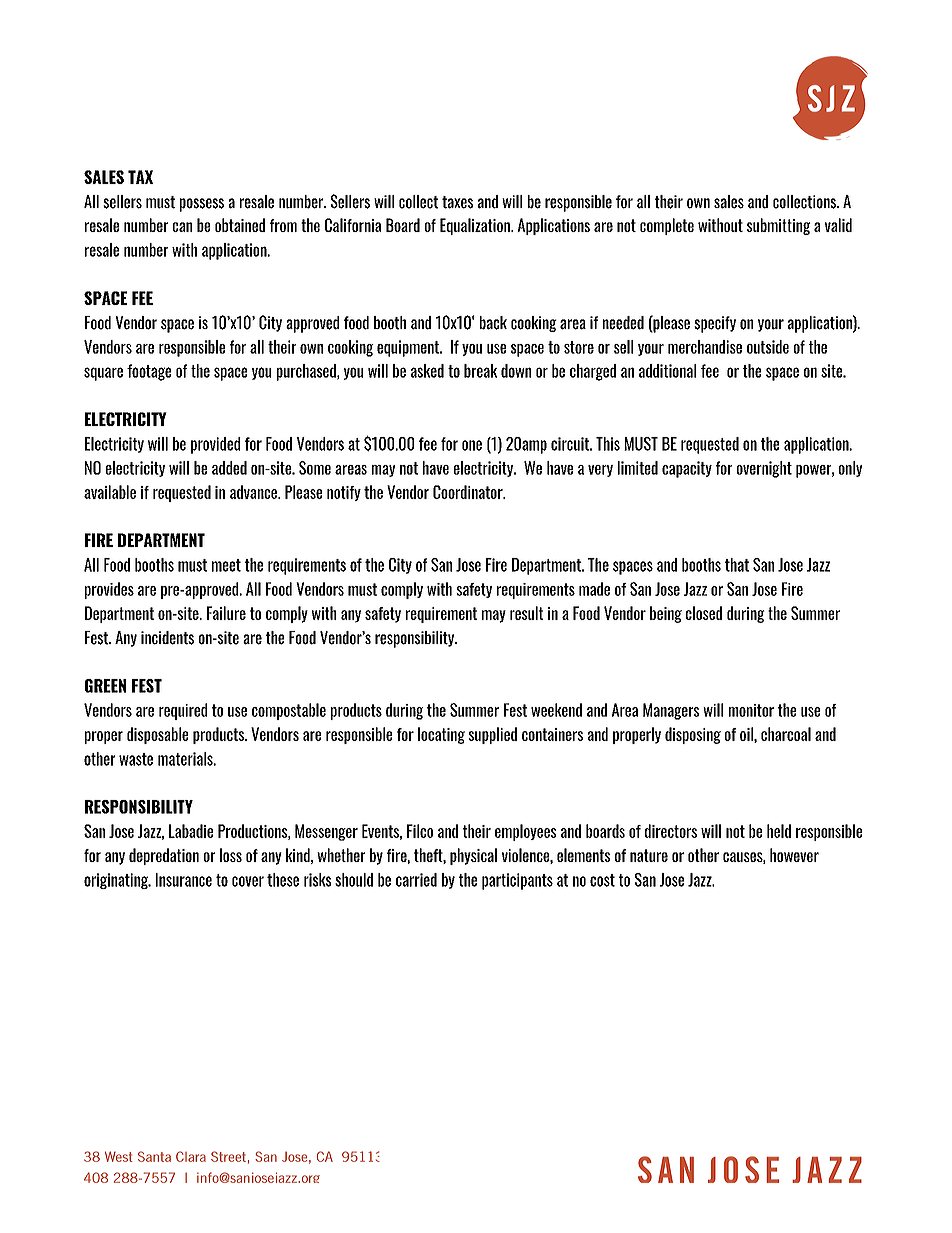 This screenshot has width=952, height=1233. What do you see at coordinates (226, 565) in the screenshot?
I see `meet` at bounding box center [226, 565].
